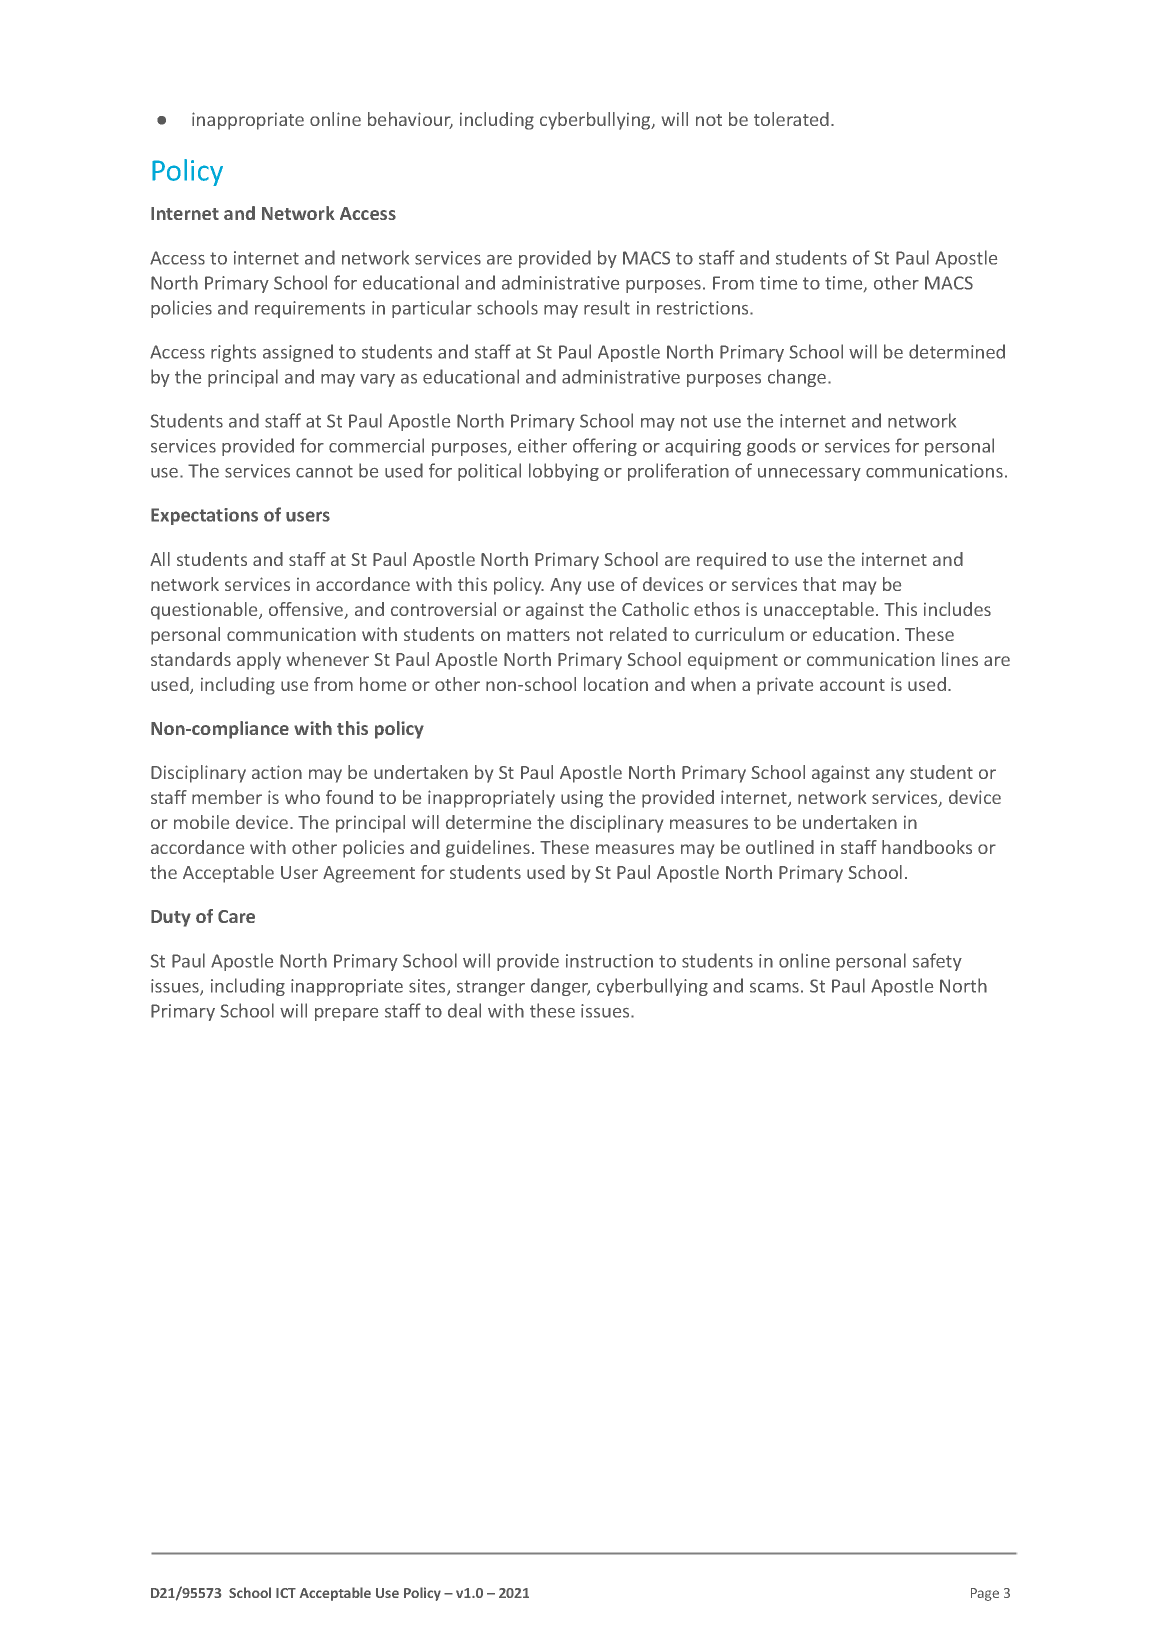  What do you see at coordinates (564, 472) in the image?
I see `lobbying` at bounding box center [564, 472].
